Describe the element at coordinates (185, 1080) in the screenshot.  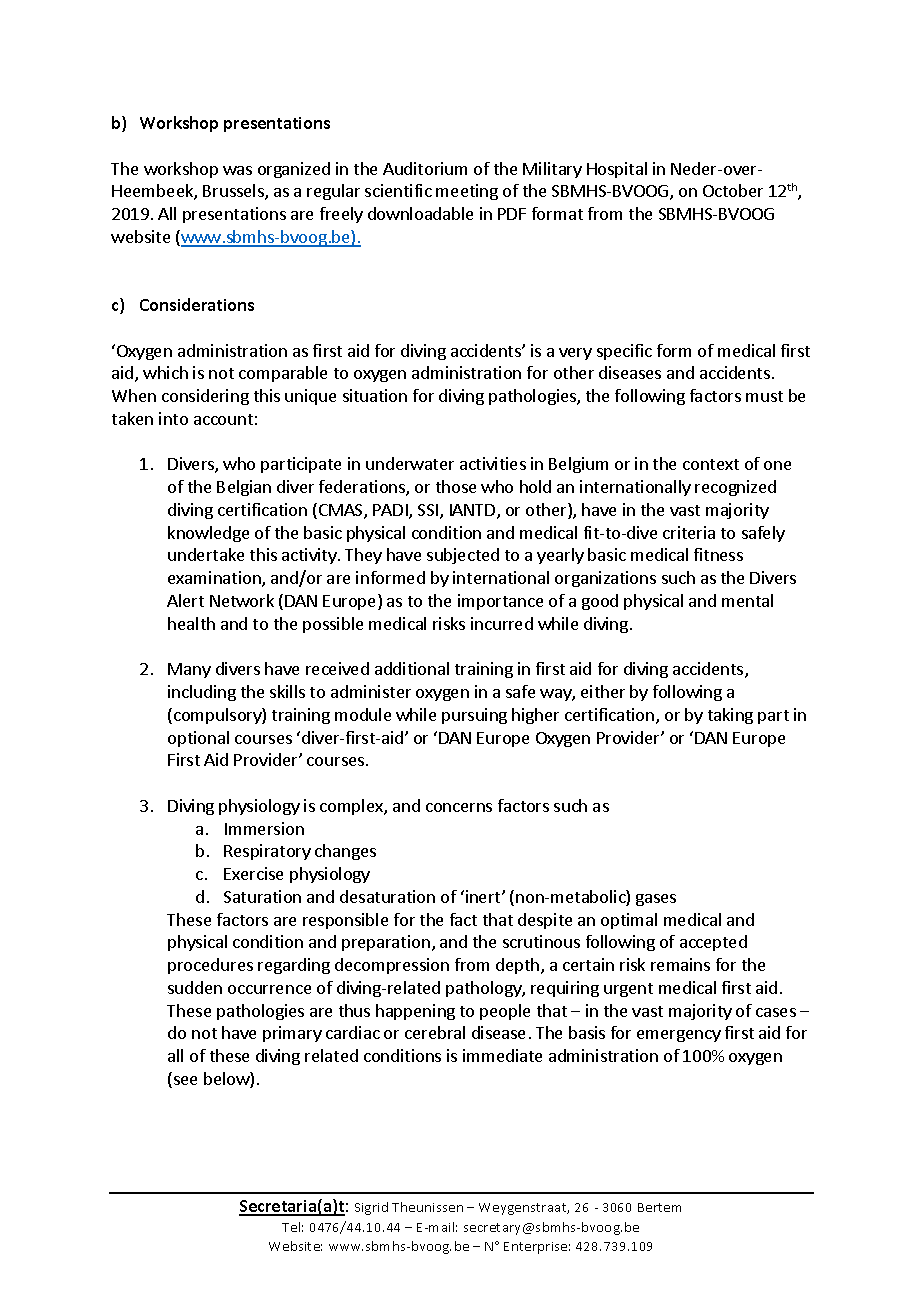
I see `see` at that location.
